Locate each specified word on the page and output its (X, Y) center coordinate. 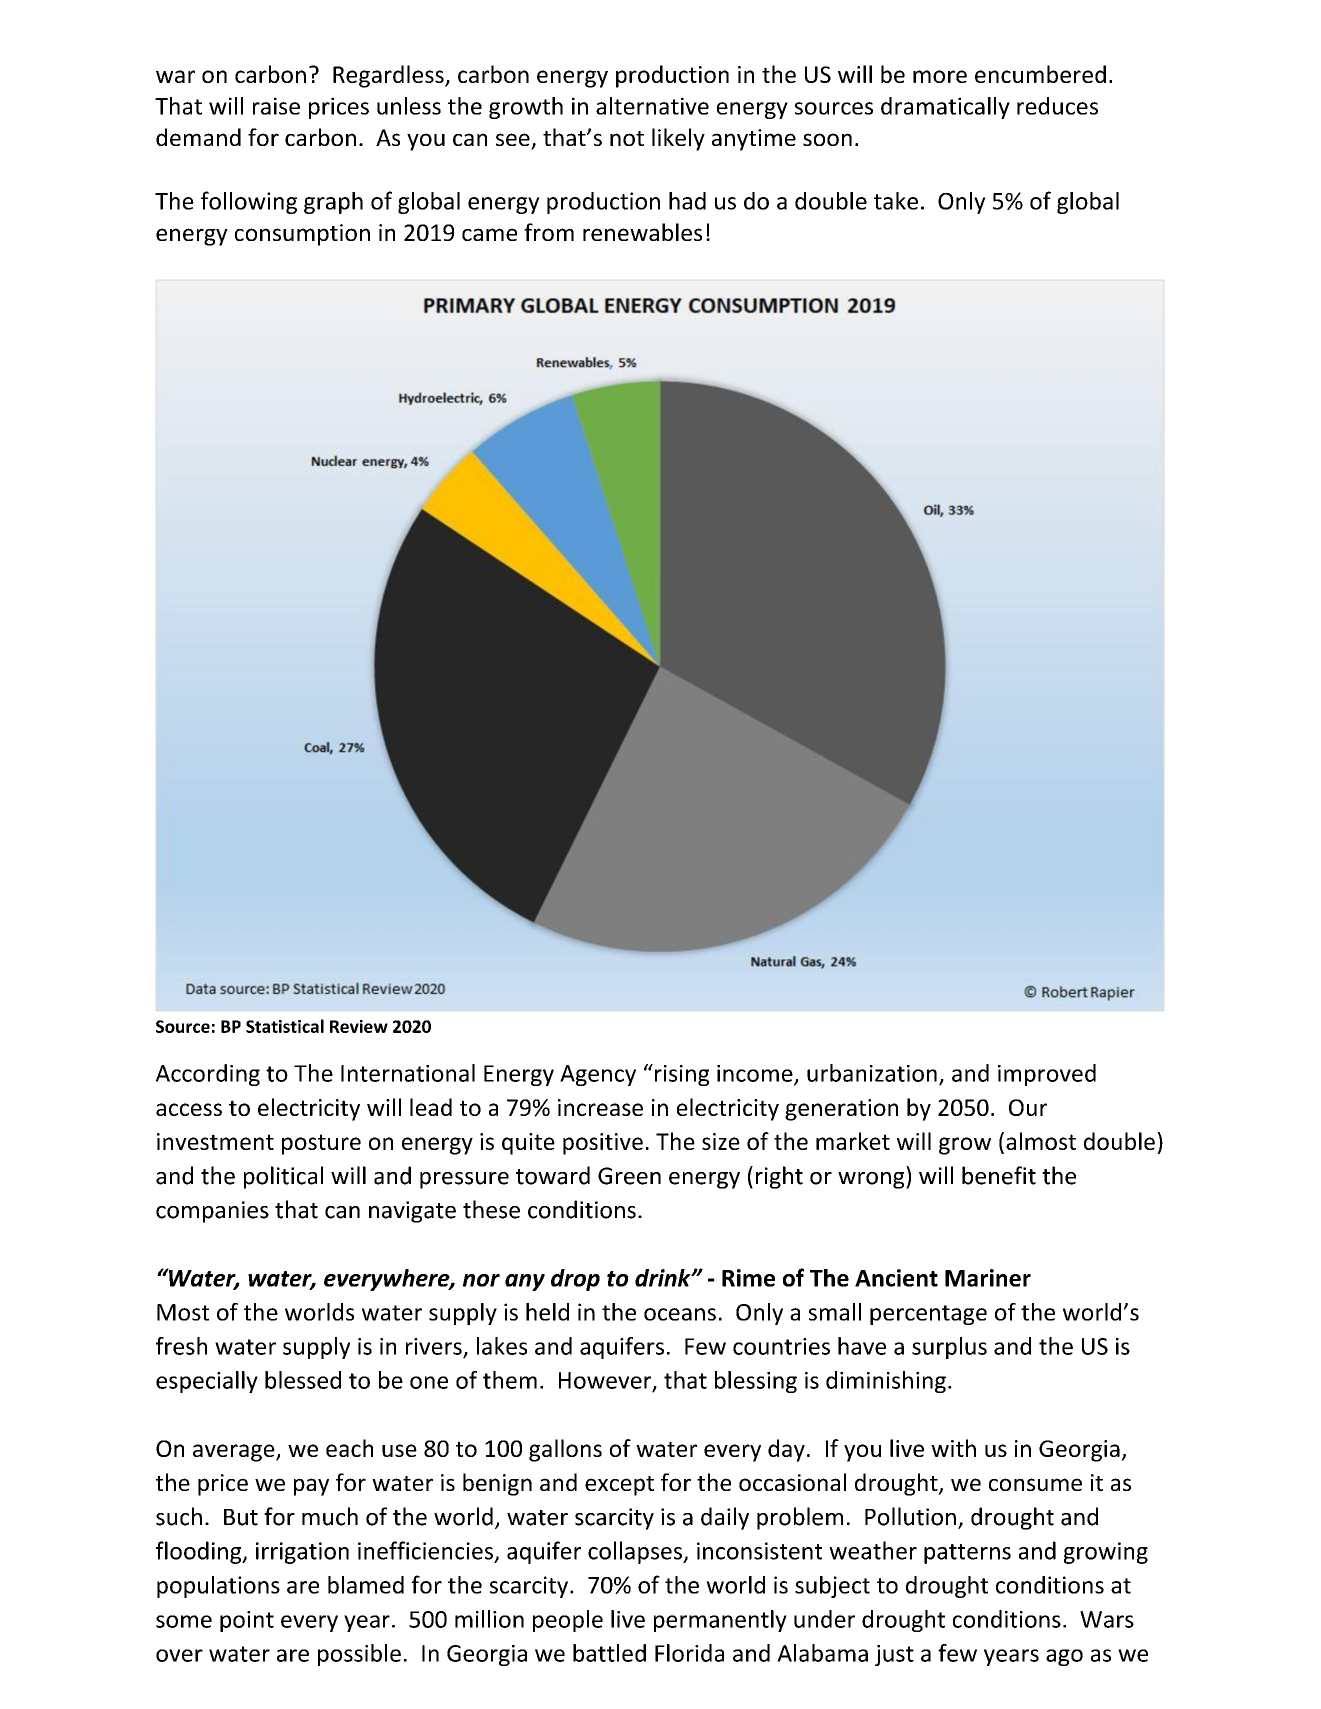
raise (276, 106)
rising (682, 1075)
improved (1047, 1075)
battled (609, 1653)
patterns (967, 1554)
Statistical (285, 1026)
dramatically (945, 108)
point (247, 1621)
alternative (652, 106)
